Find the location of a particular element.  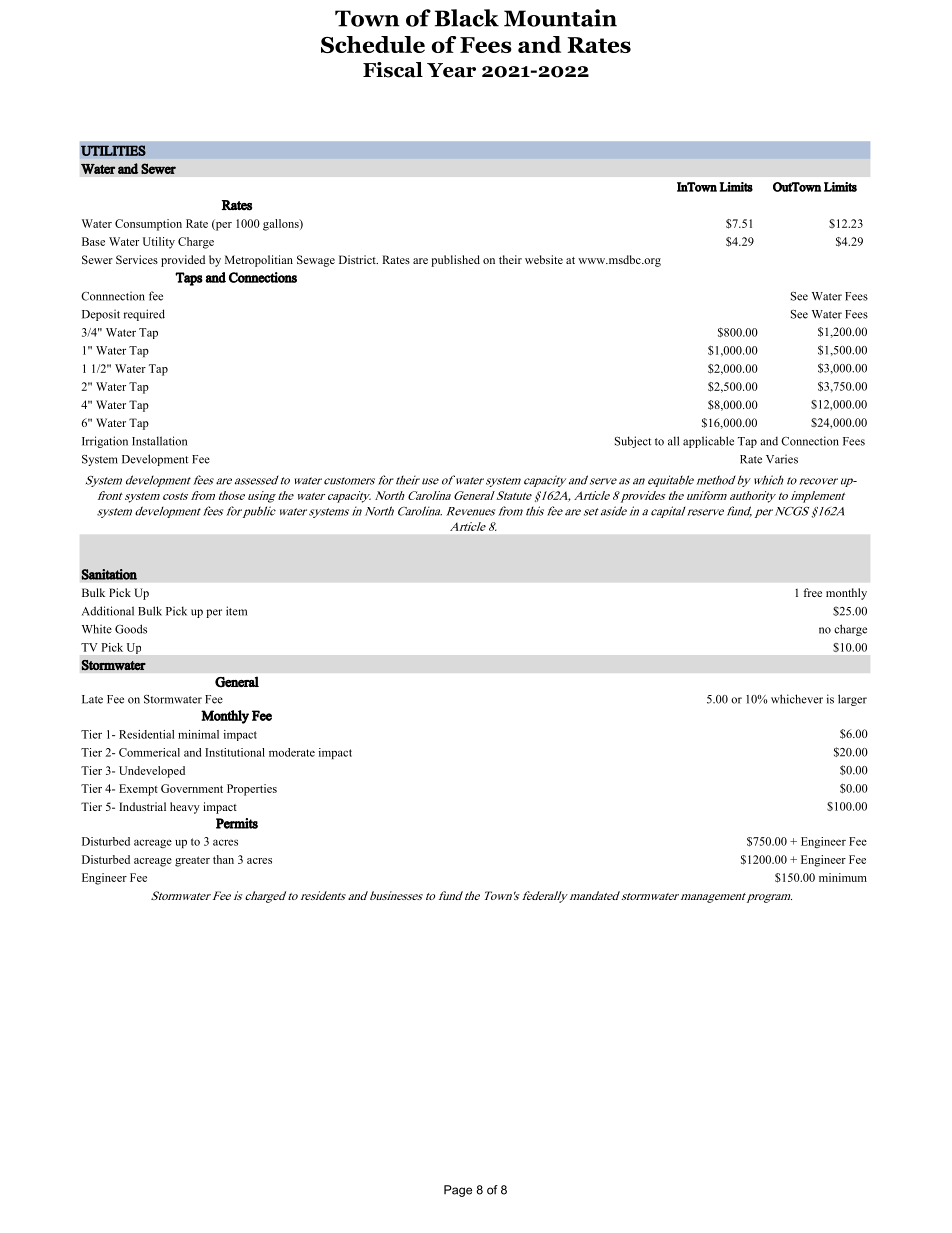

Subject is located at coordinates (633, 442).
